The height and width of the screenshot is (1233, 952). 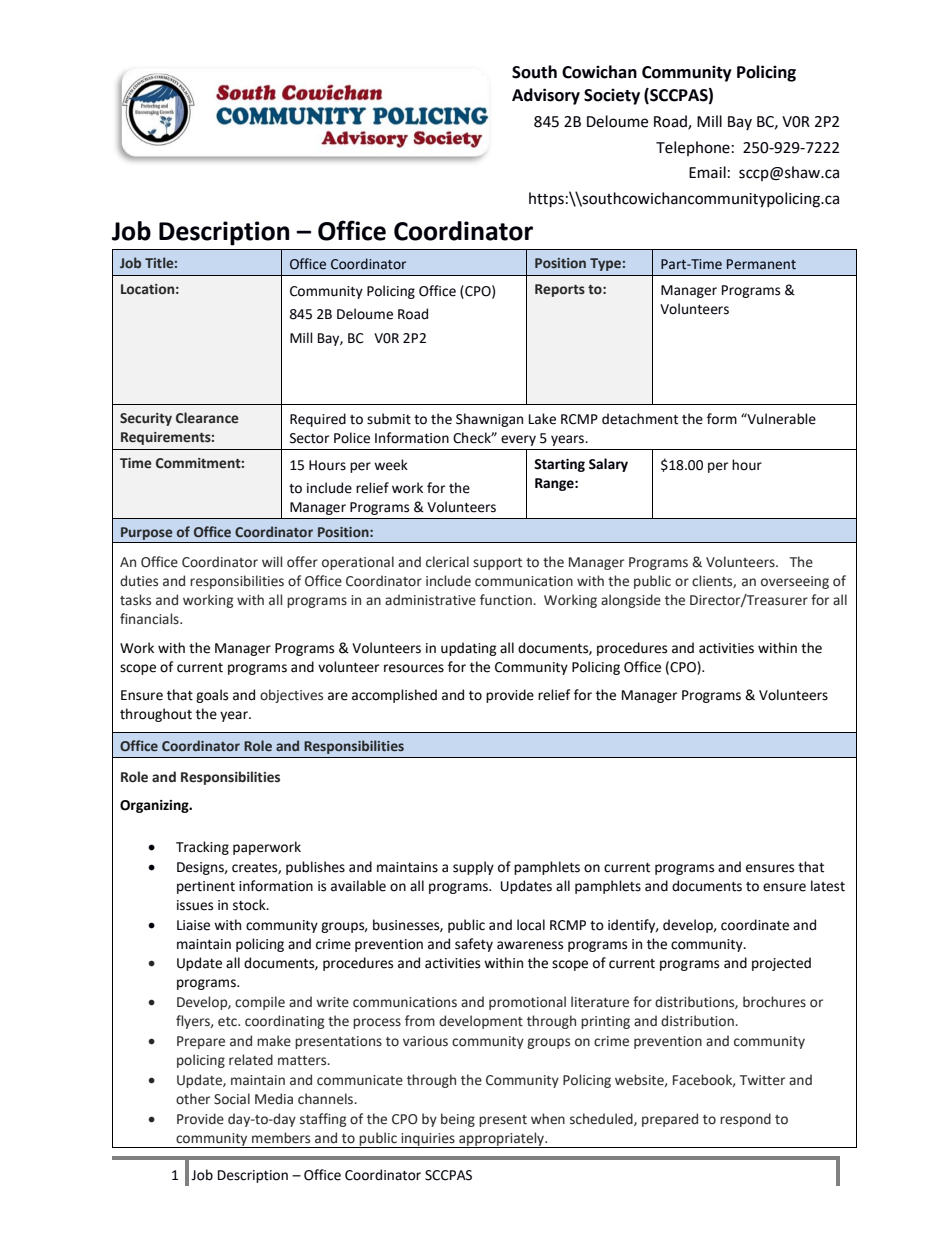 What do you see at coordinates (150, 619) in the screenshot?
I see `financials` at bounding box center [150, 619].
